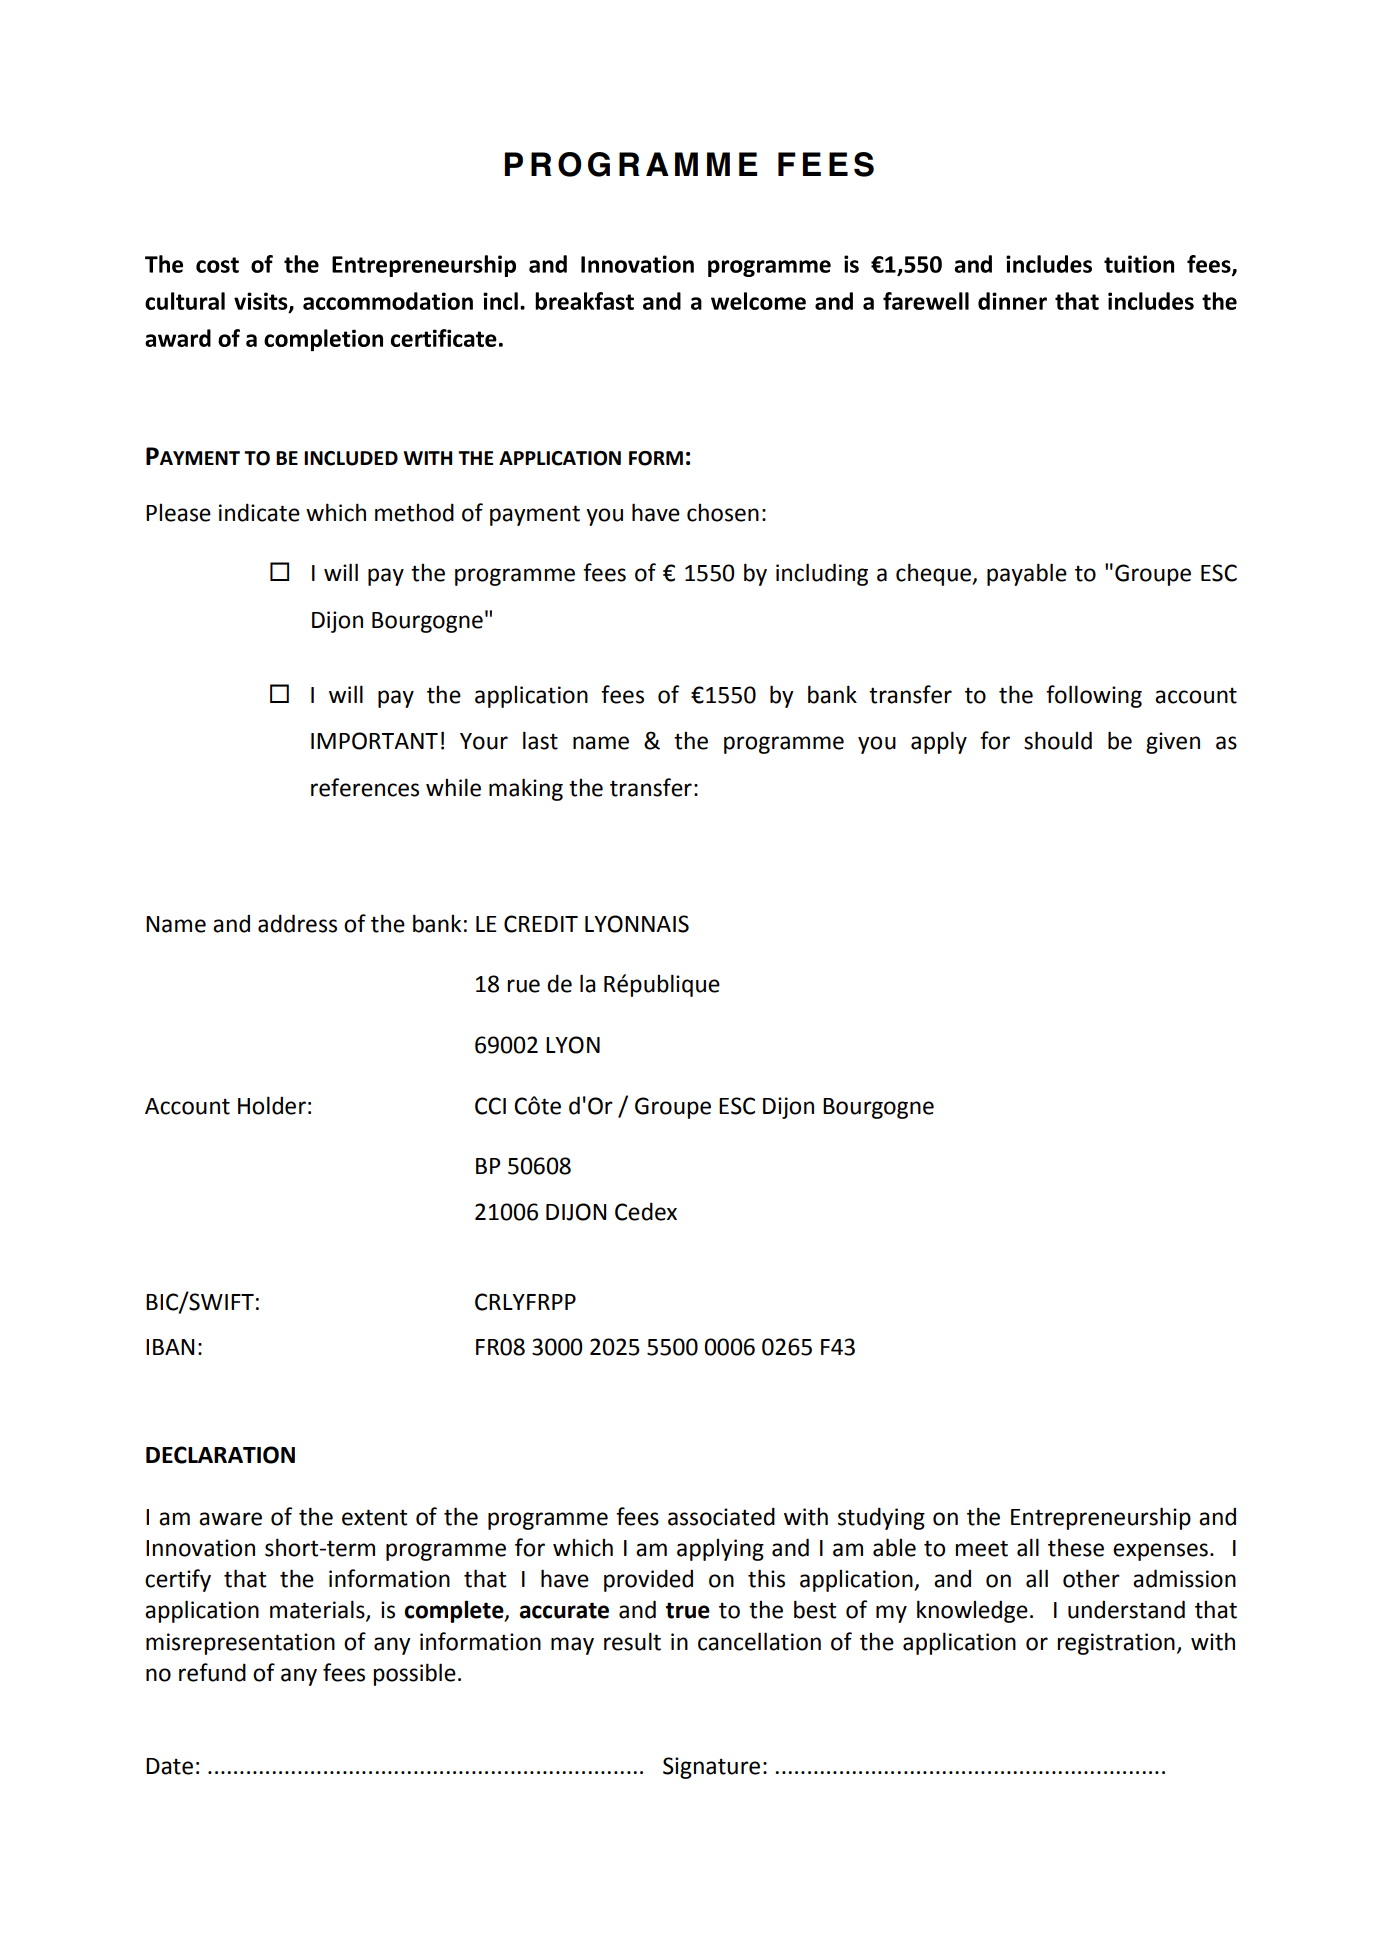 The height and width of the document is (1955, 1382). What do you see at coordinates (723, 513) in the document?
I see `chosen` at bounding box center [723, 513].
